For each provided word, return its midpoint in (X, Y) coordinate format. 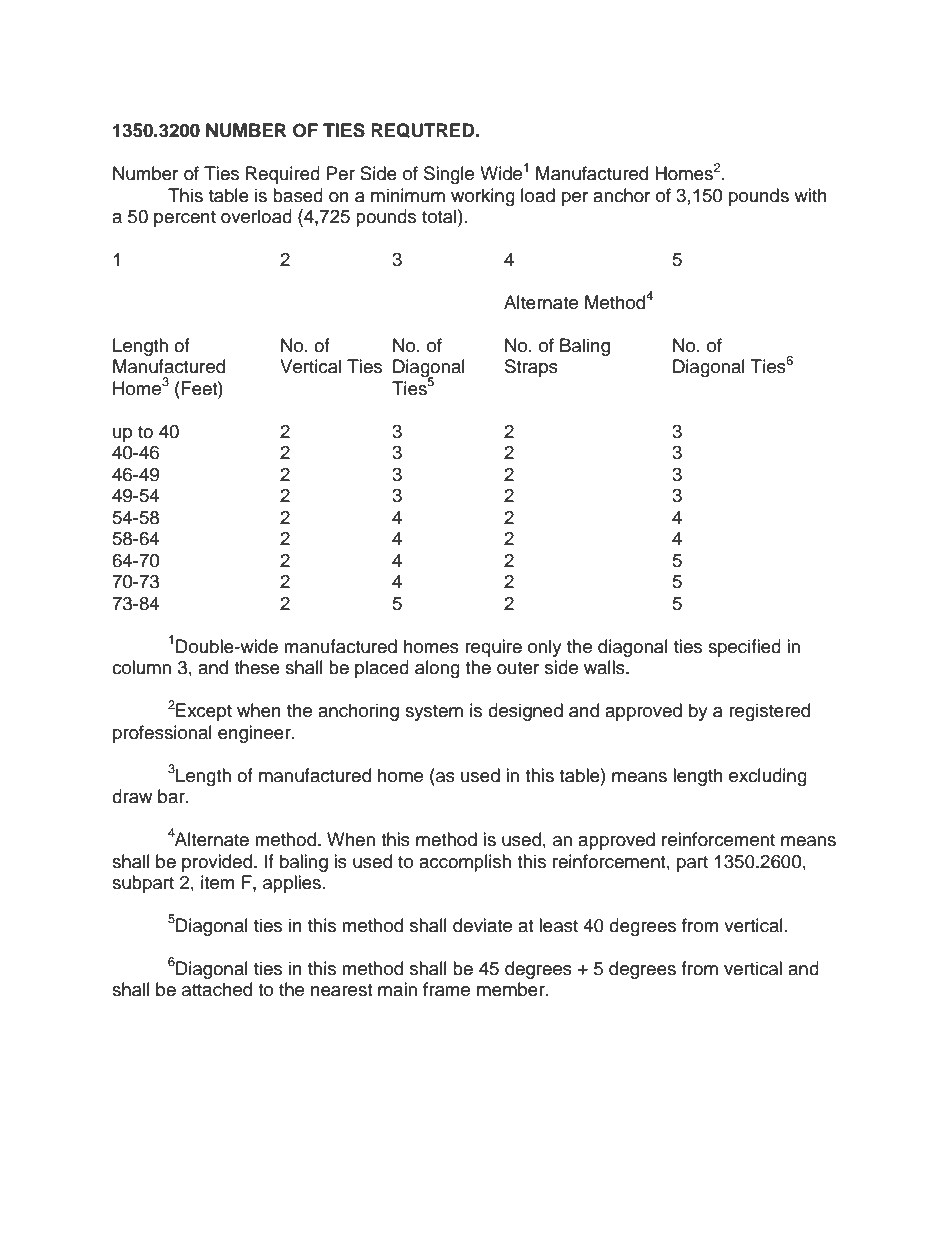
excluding (768, 777)
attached (217, 989)
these (257, 667)
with (810, 195)
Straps (531, 368)
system (434, 713)
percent (185, 219)
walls (605, 667)
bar (172, 796)
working (483, 197)
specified (744, 648)
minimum (408, 195)
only (545, 648)
